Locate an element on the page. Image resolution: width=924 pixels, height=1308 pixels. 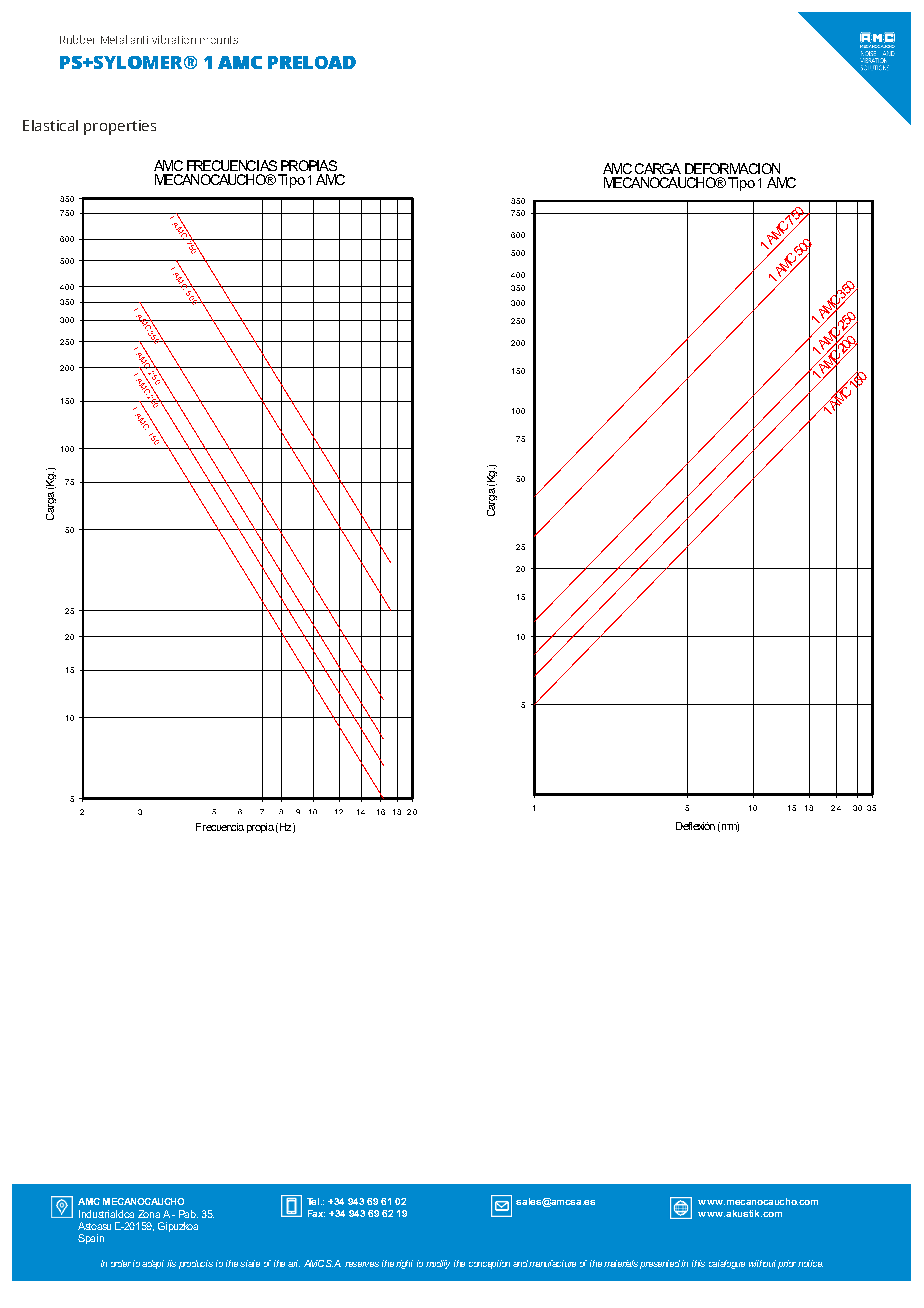
Rubber is located at coordinates (77, 39).
